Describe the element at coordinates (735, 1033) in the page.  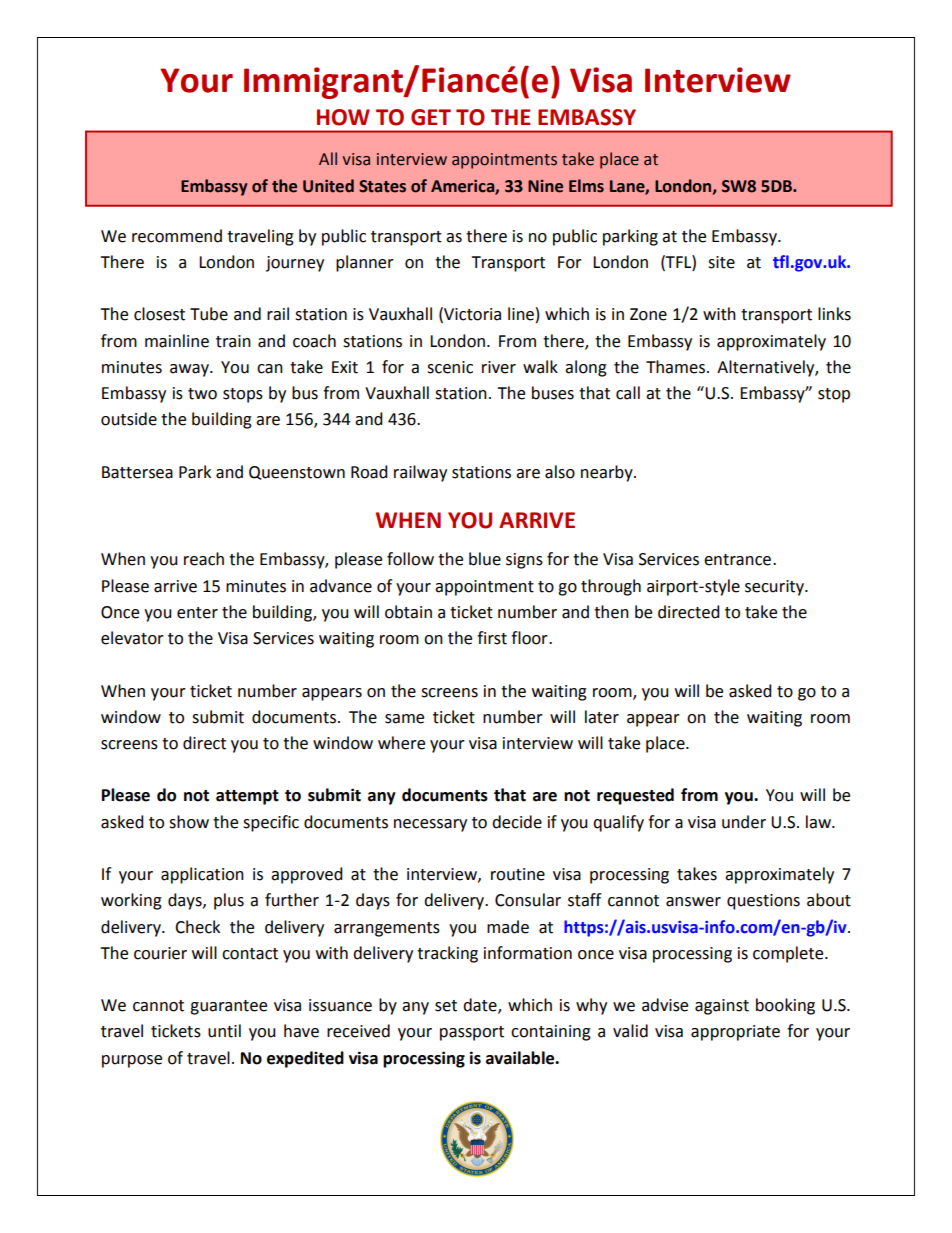
I see `appropriate` at that location.
